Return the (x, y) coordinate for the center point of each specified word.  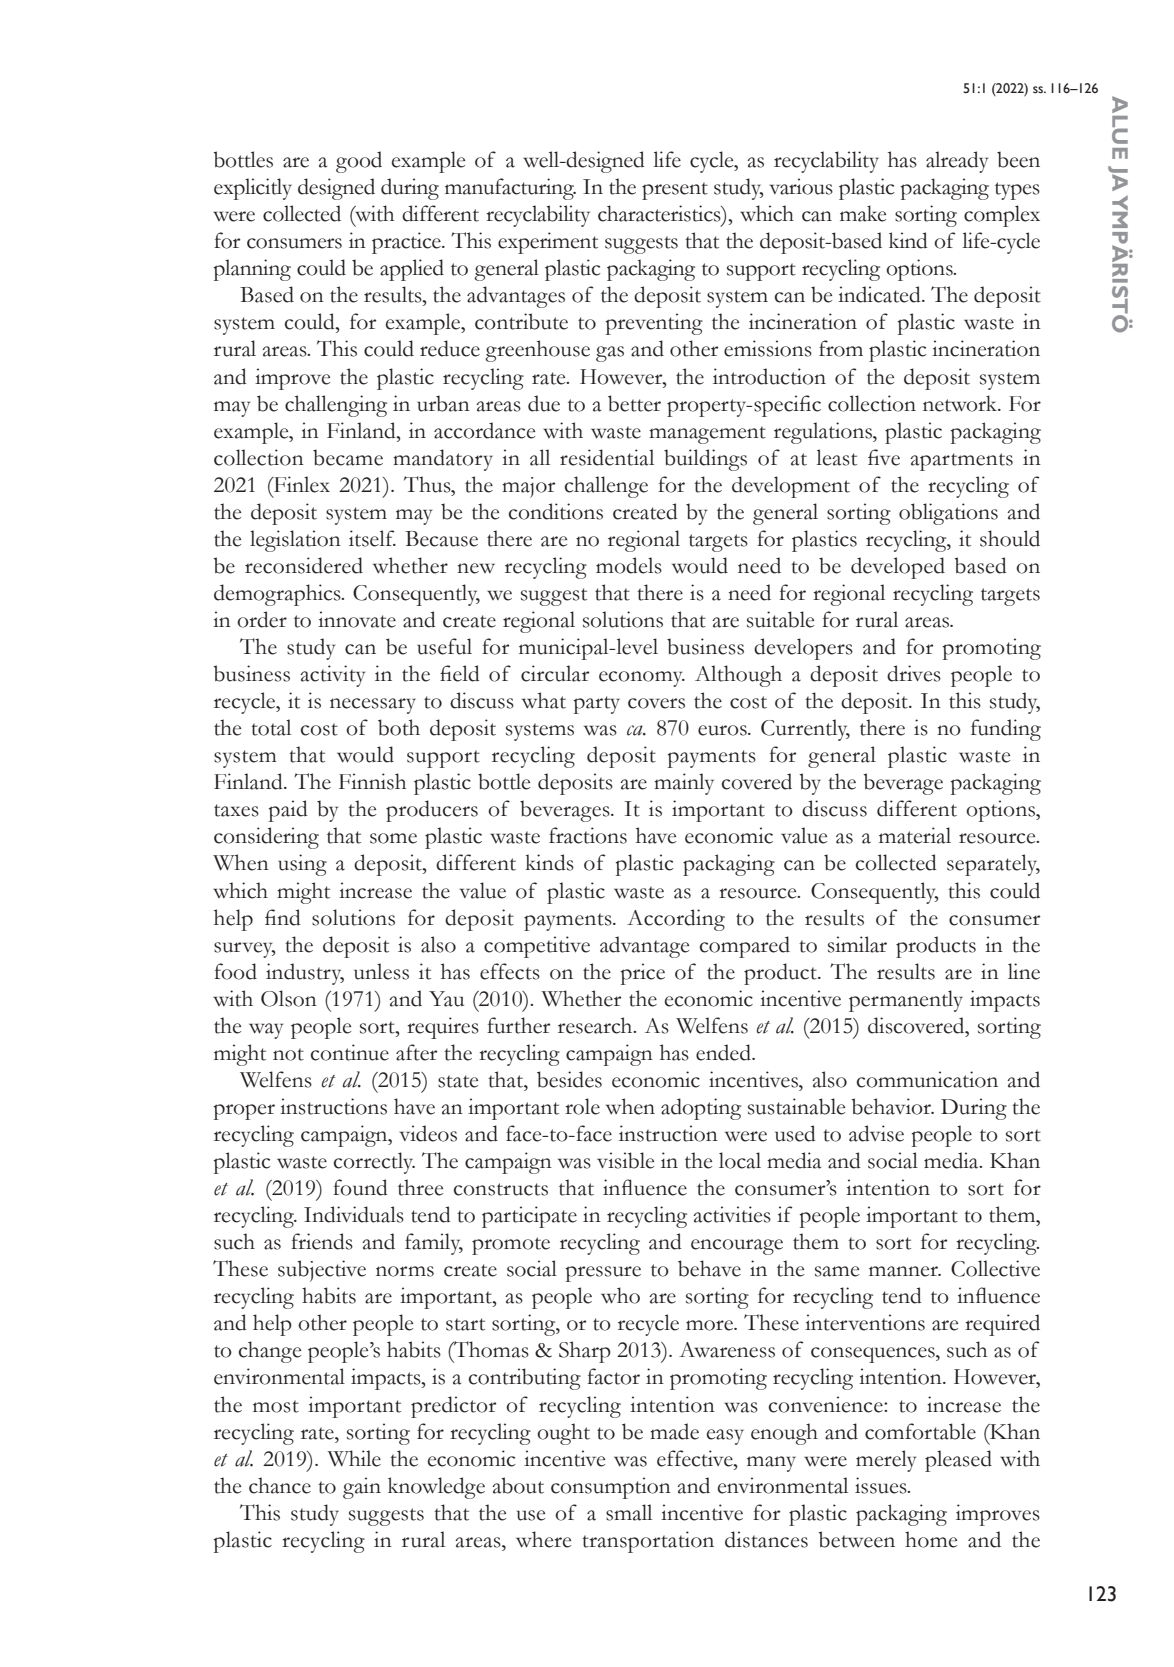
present (675, 191)
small (629, 1512)
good (359, 162)
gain (362, 1488)
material (915, 835)
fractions (588, 835)
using (302, 865)
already (957, 162)
